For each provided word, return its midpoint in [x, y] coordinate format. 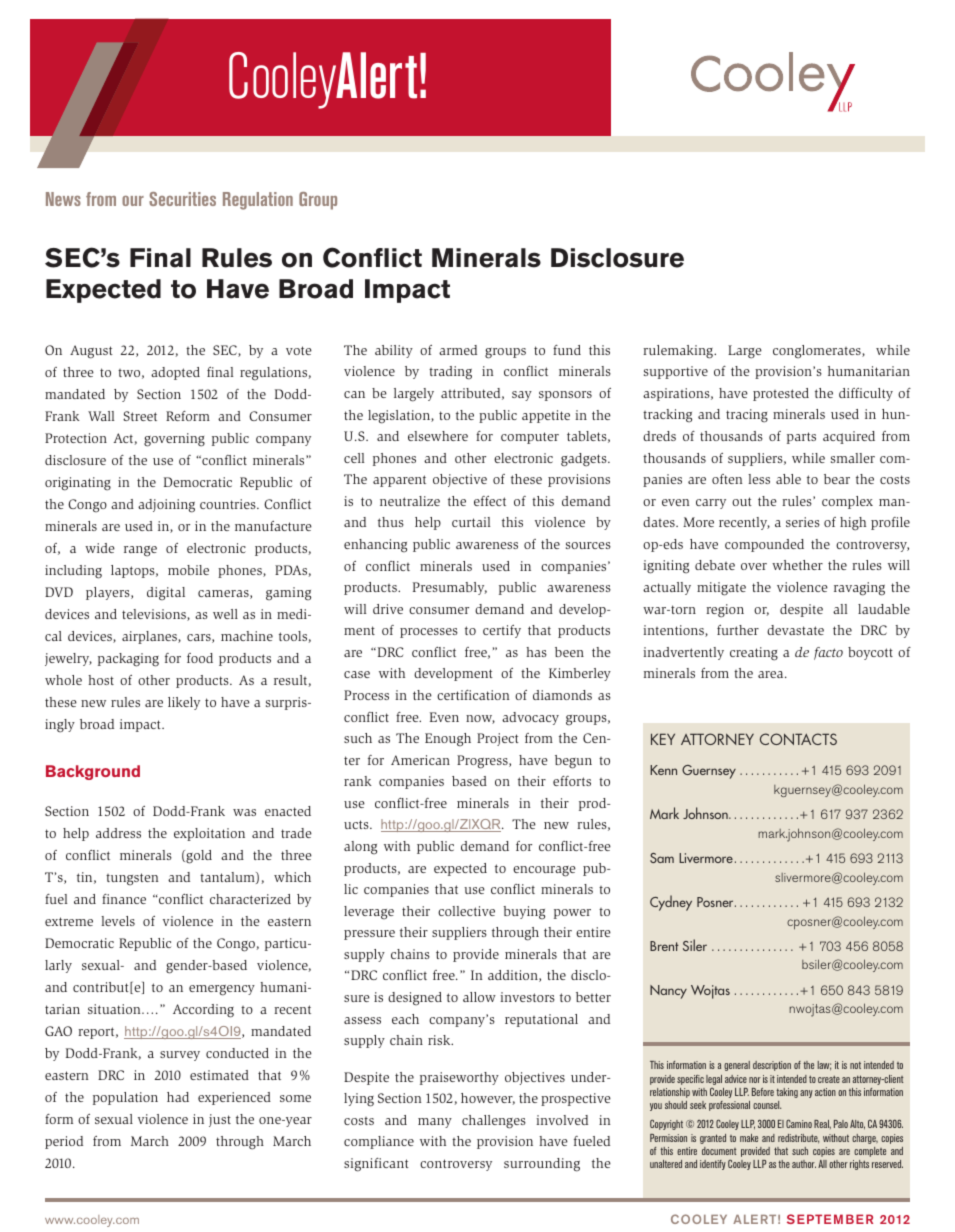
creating [754, 654]
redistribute [798, 1139]
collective [466, 911]
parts [801, 438]
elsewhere [438, 436]
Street [140, 416]
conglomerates [818, 351]
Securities [182, 199]
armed [458, 350]
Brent [664, 946]
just [220, 1120]
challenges [494, 1122]
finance [124, 899]
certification [473, 695]
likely [184, 703]
